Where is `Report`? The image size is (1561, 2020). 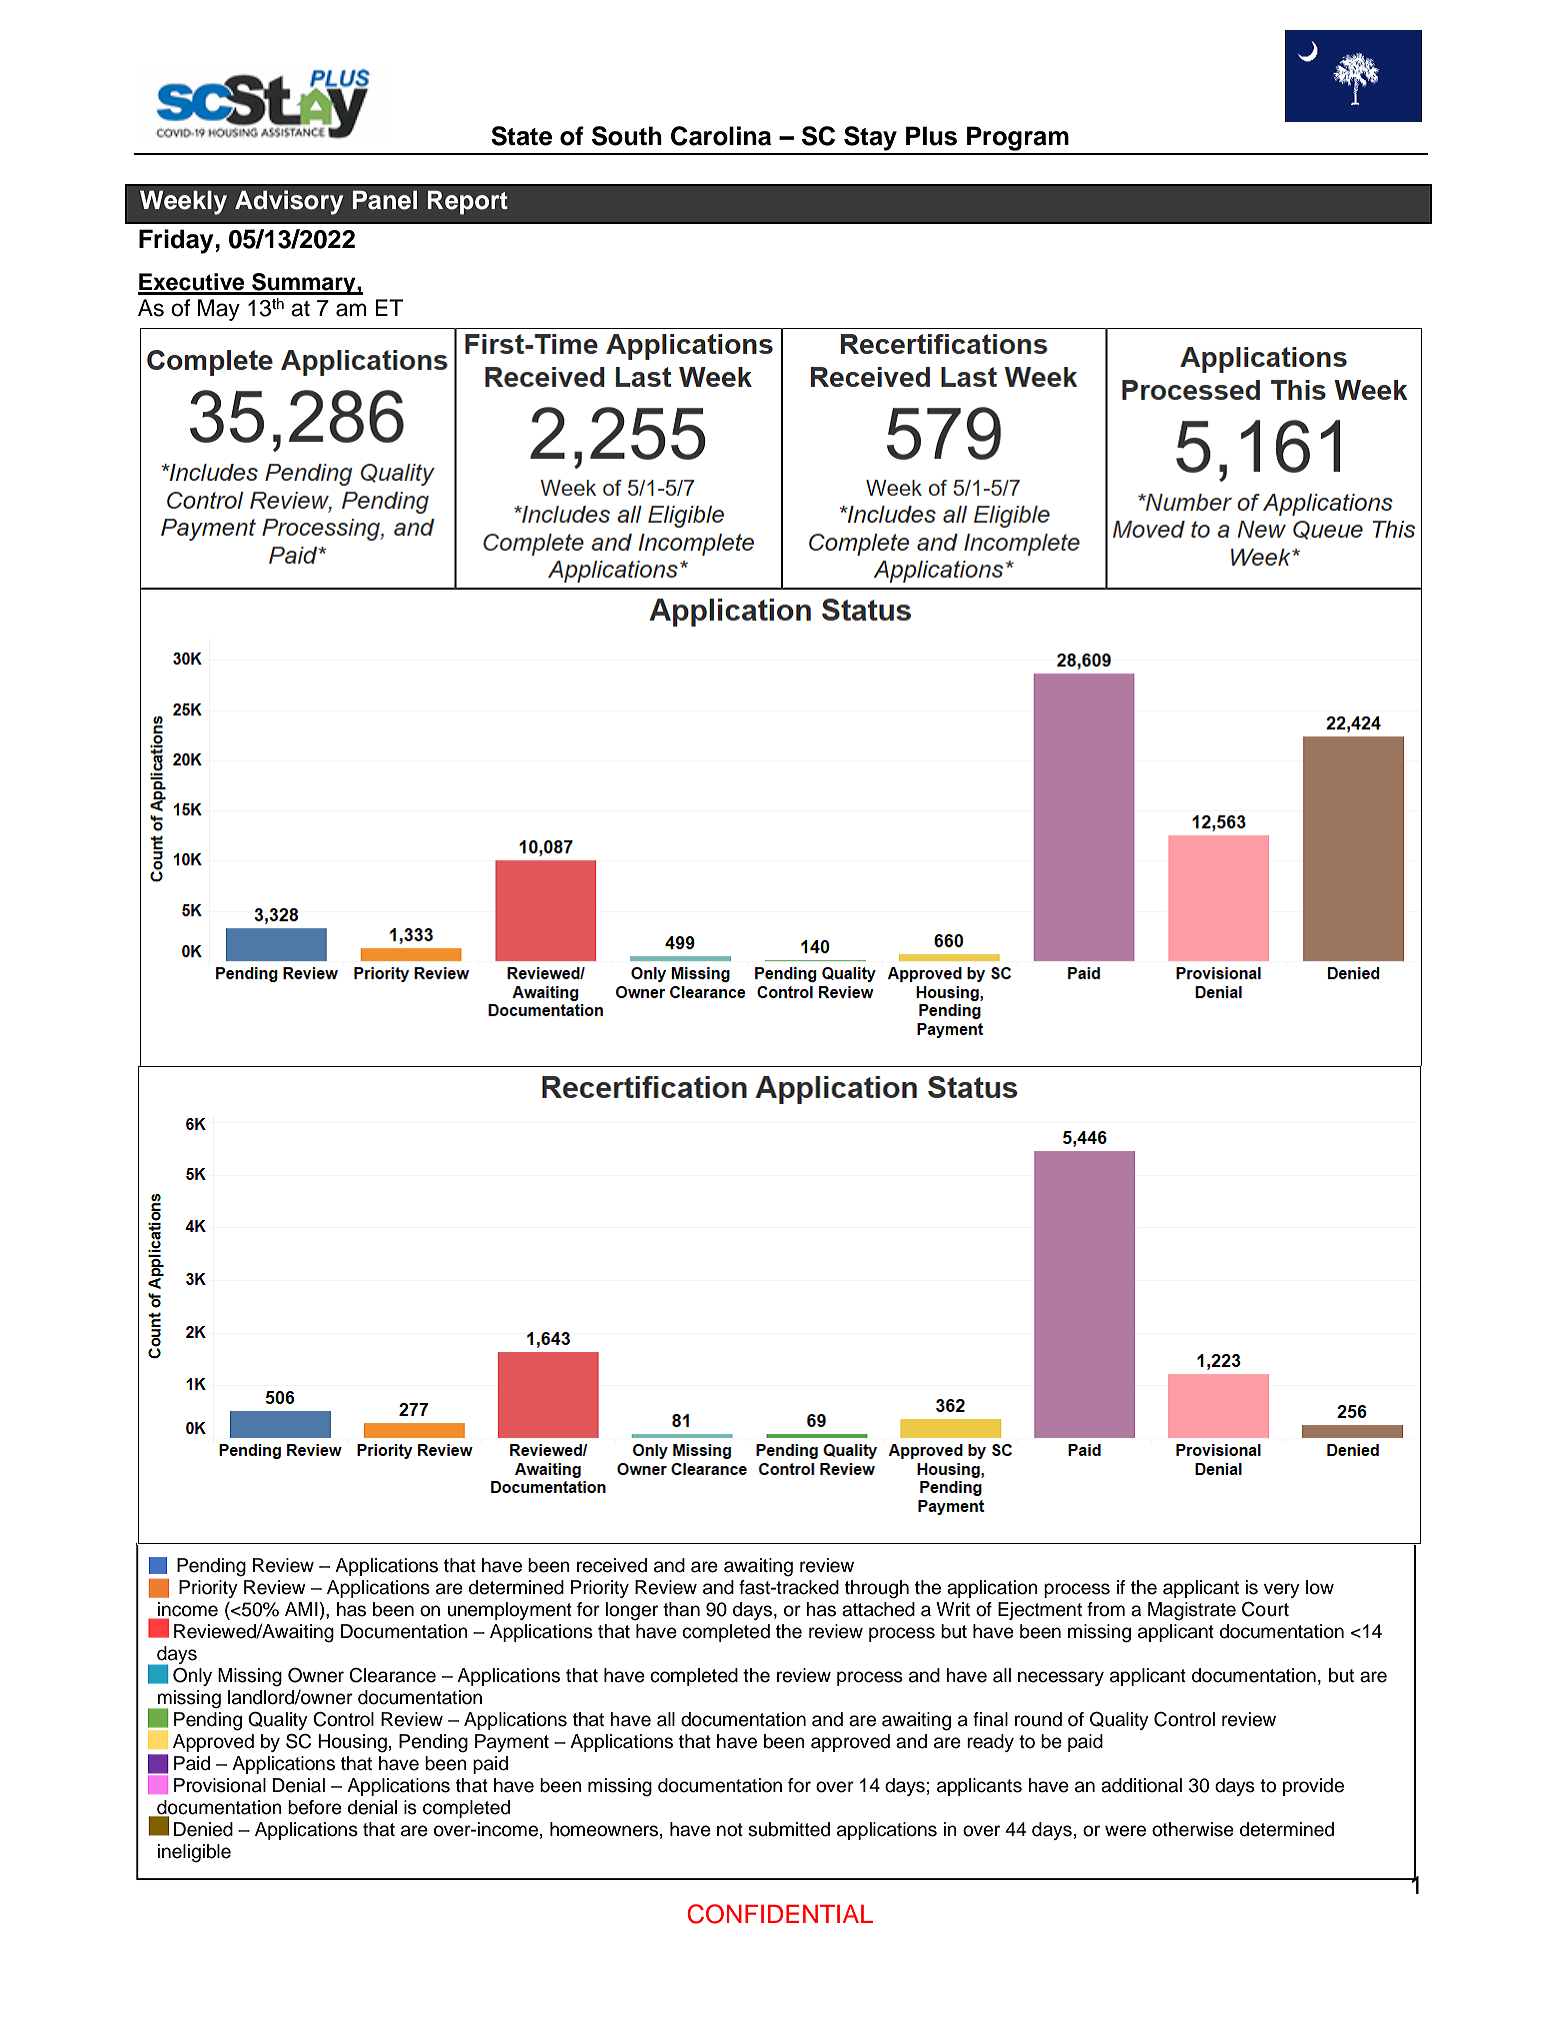 Report is located at coordinates (468, 202).
